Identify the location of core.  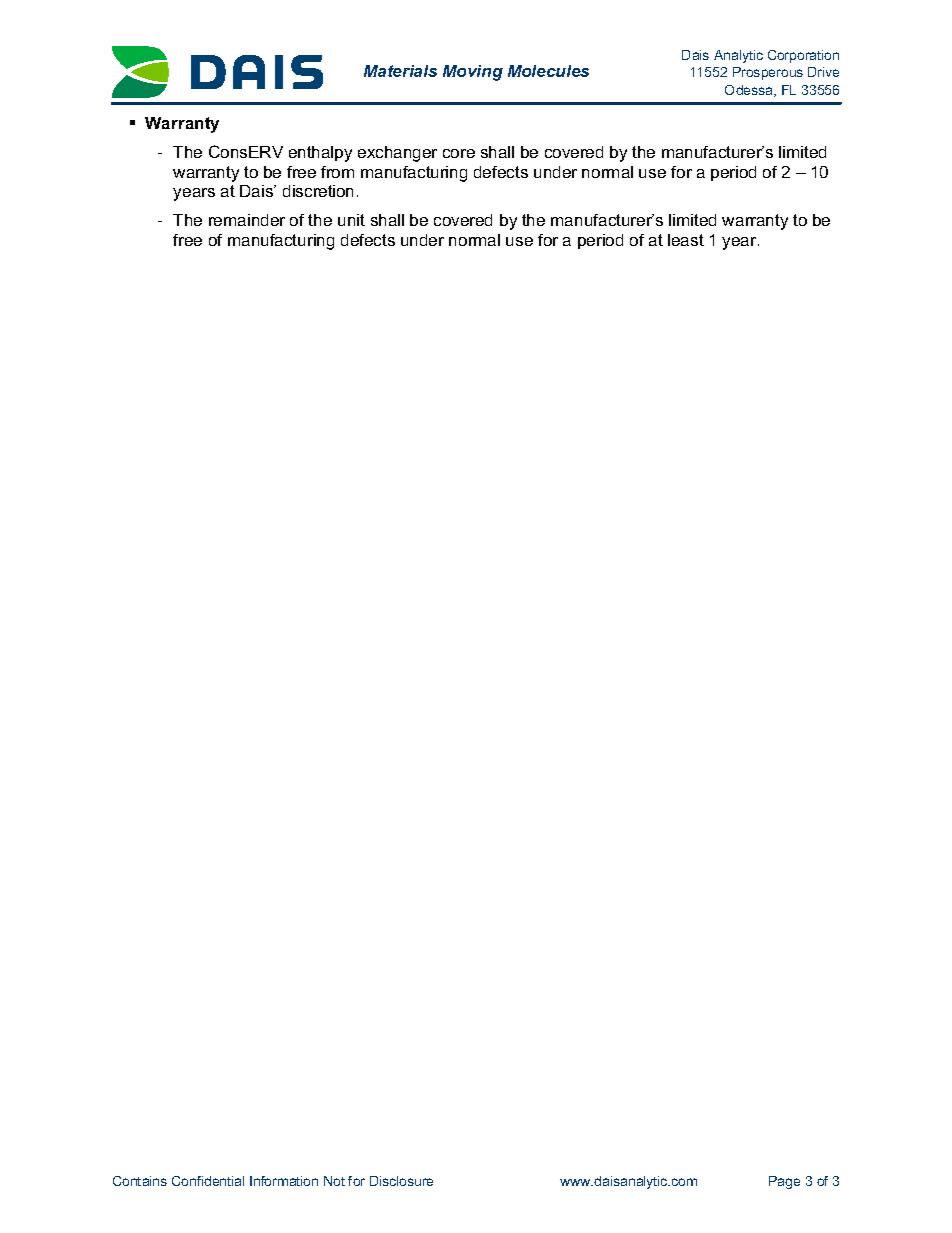
(459, 153).
